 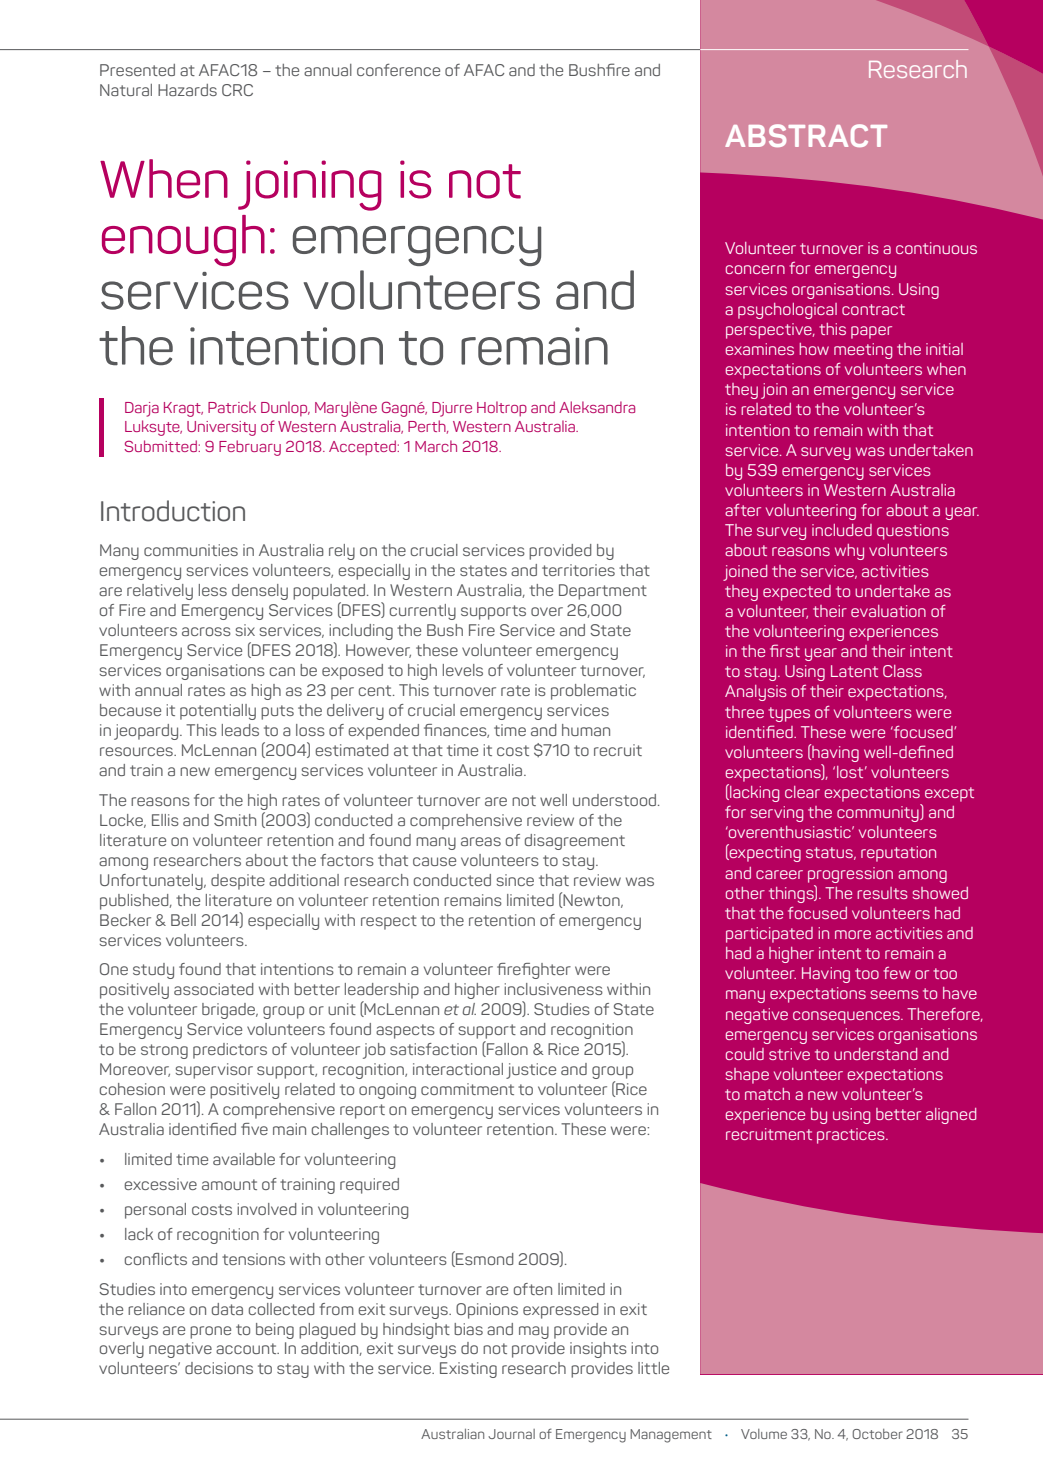 What do you see at coordinates (214, 1071) in the page?
I see `supervisor` at bounding box center [214, 1071].
